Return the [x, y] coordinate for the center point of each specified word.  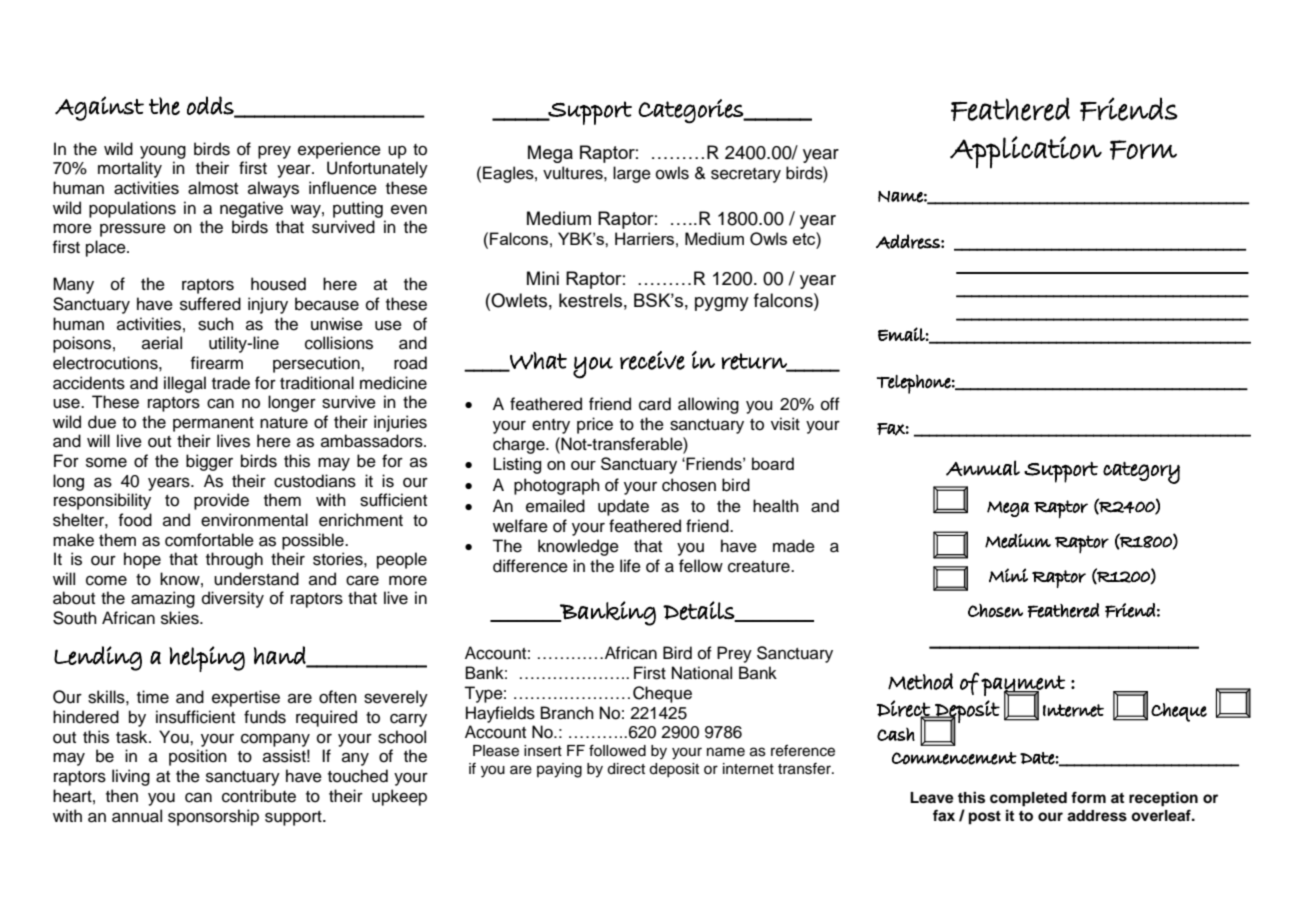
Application [1026, 152]
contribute [259, 796]
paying [559, 770]
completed [1028, 799]
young [163, 152]
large [632, 174]
